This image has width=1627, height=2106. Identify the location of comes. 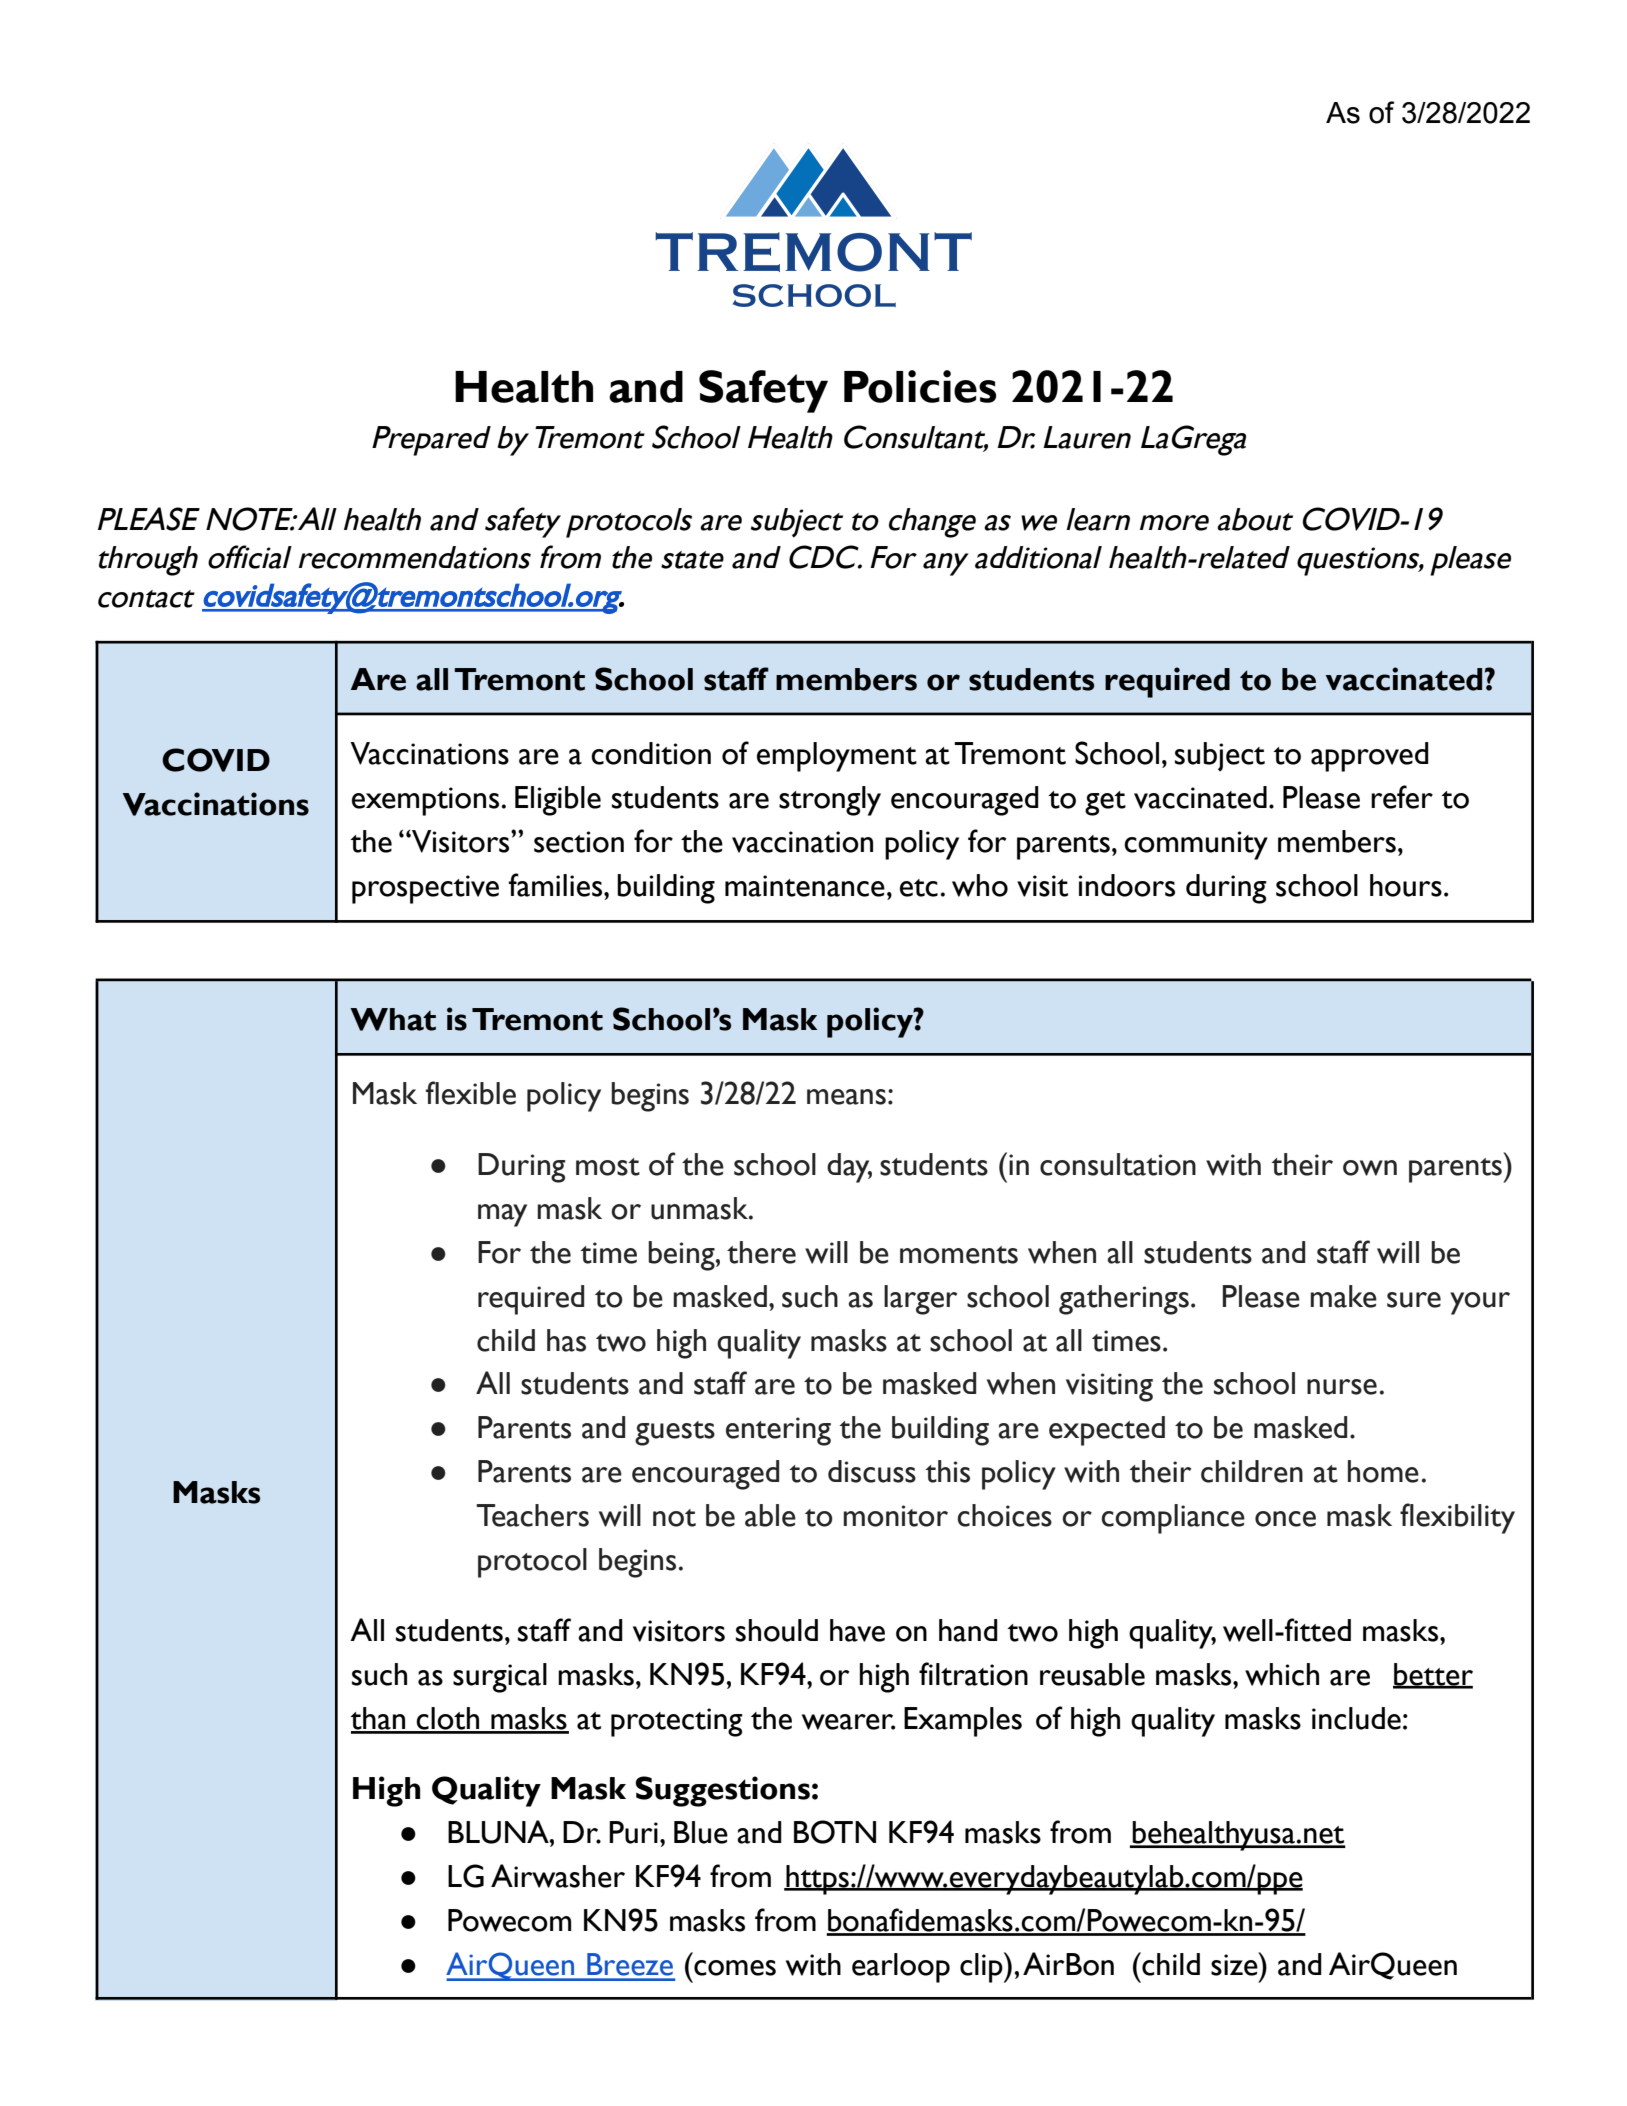
(735, 1968).
